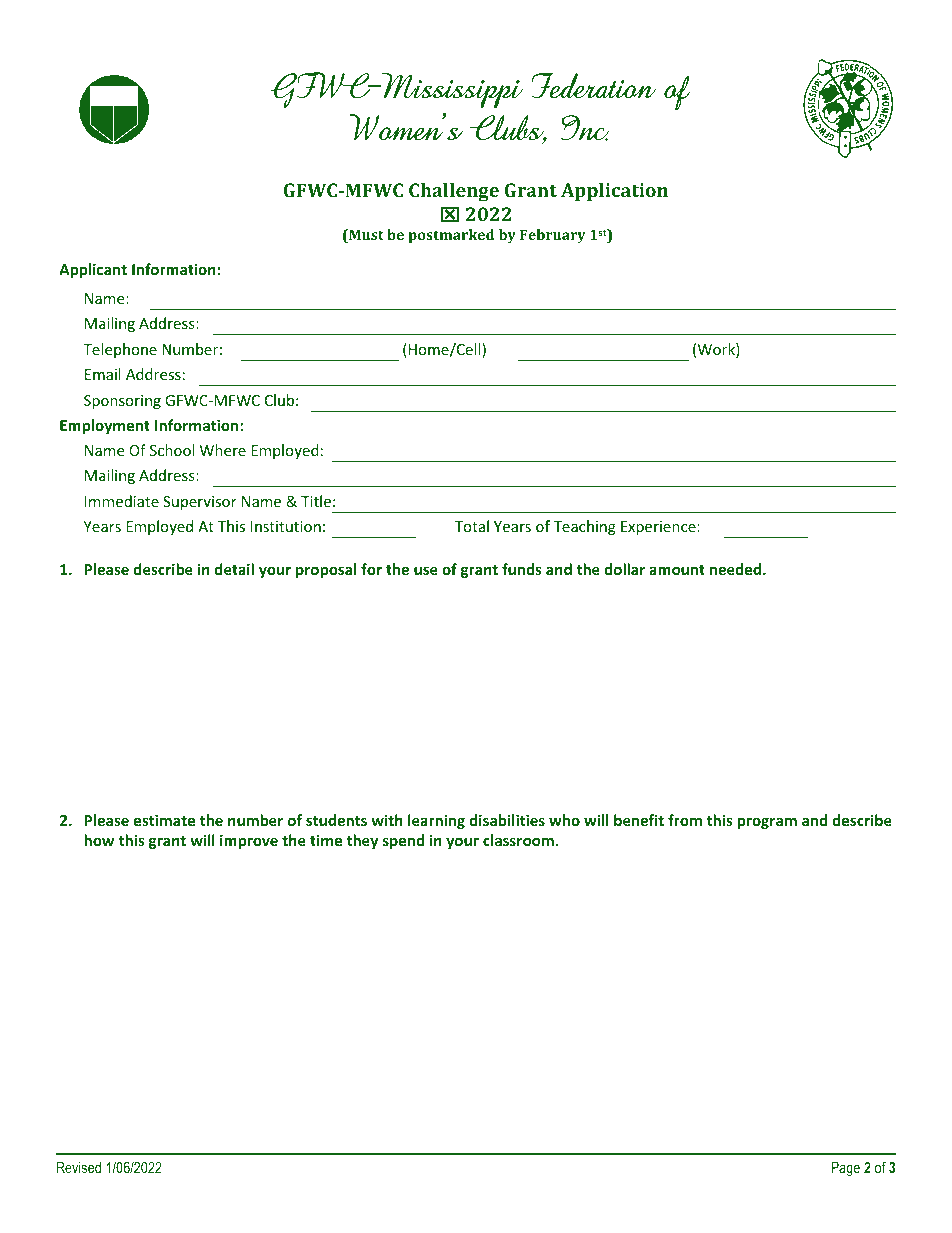  What do you see at coordinates (614, 192) in the image?
I see `Application` at bounding box center [614, 192].
